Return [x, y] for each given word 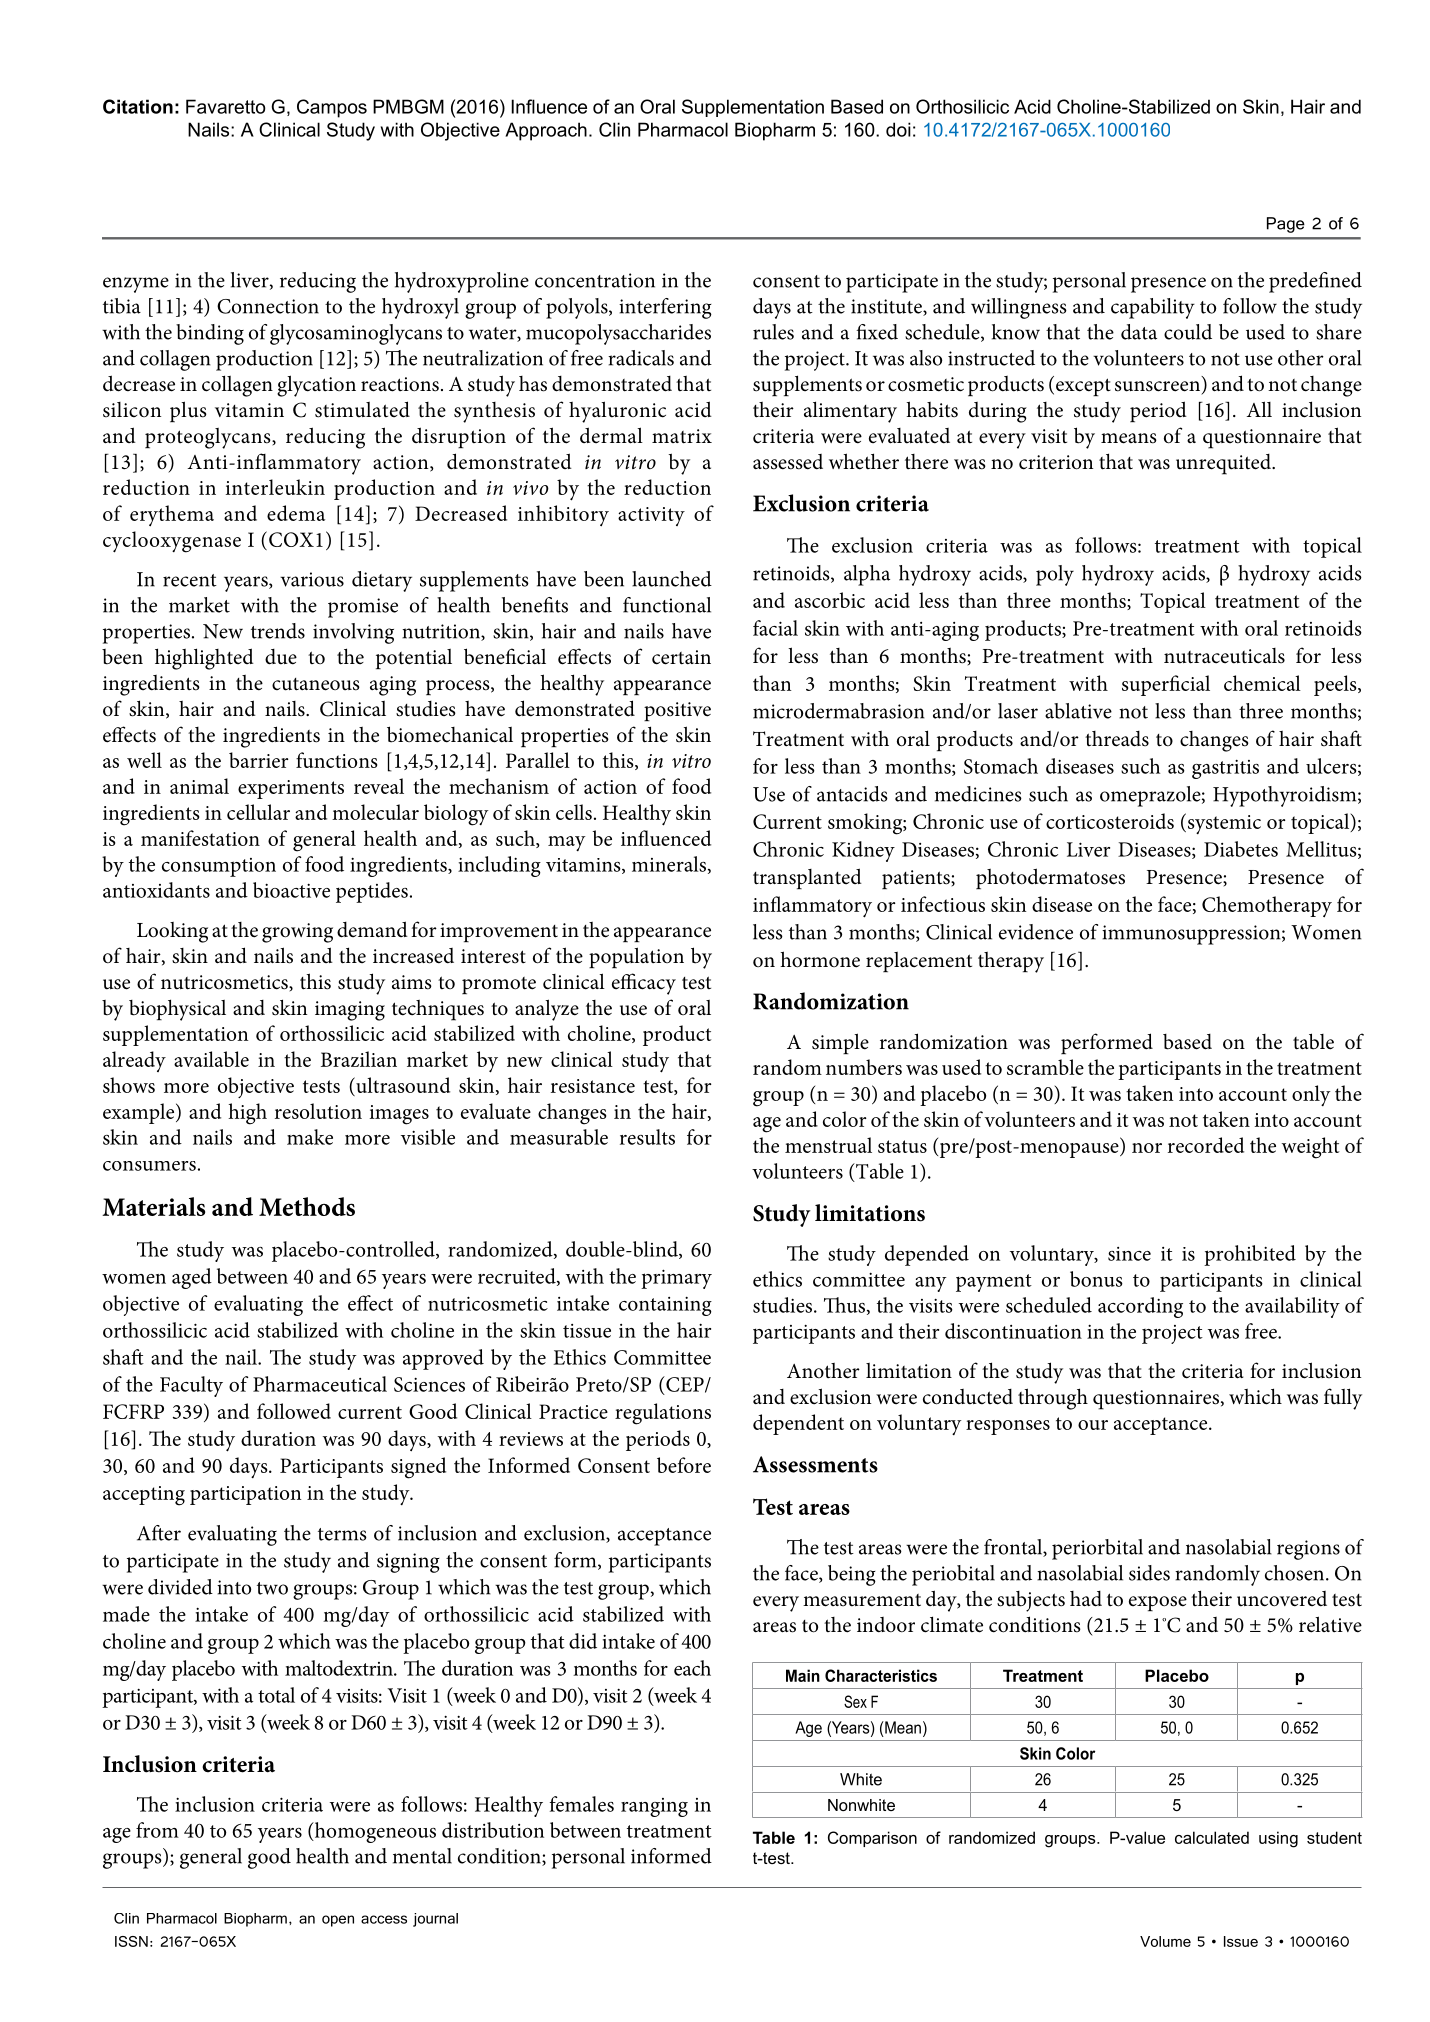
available [211, 1059]
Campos [332, 108]
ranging [654, 1807]
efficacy [644, 984]
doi [898, 129]
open [338, 1921]
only [1311, 1095]
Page [1286, 225]
